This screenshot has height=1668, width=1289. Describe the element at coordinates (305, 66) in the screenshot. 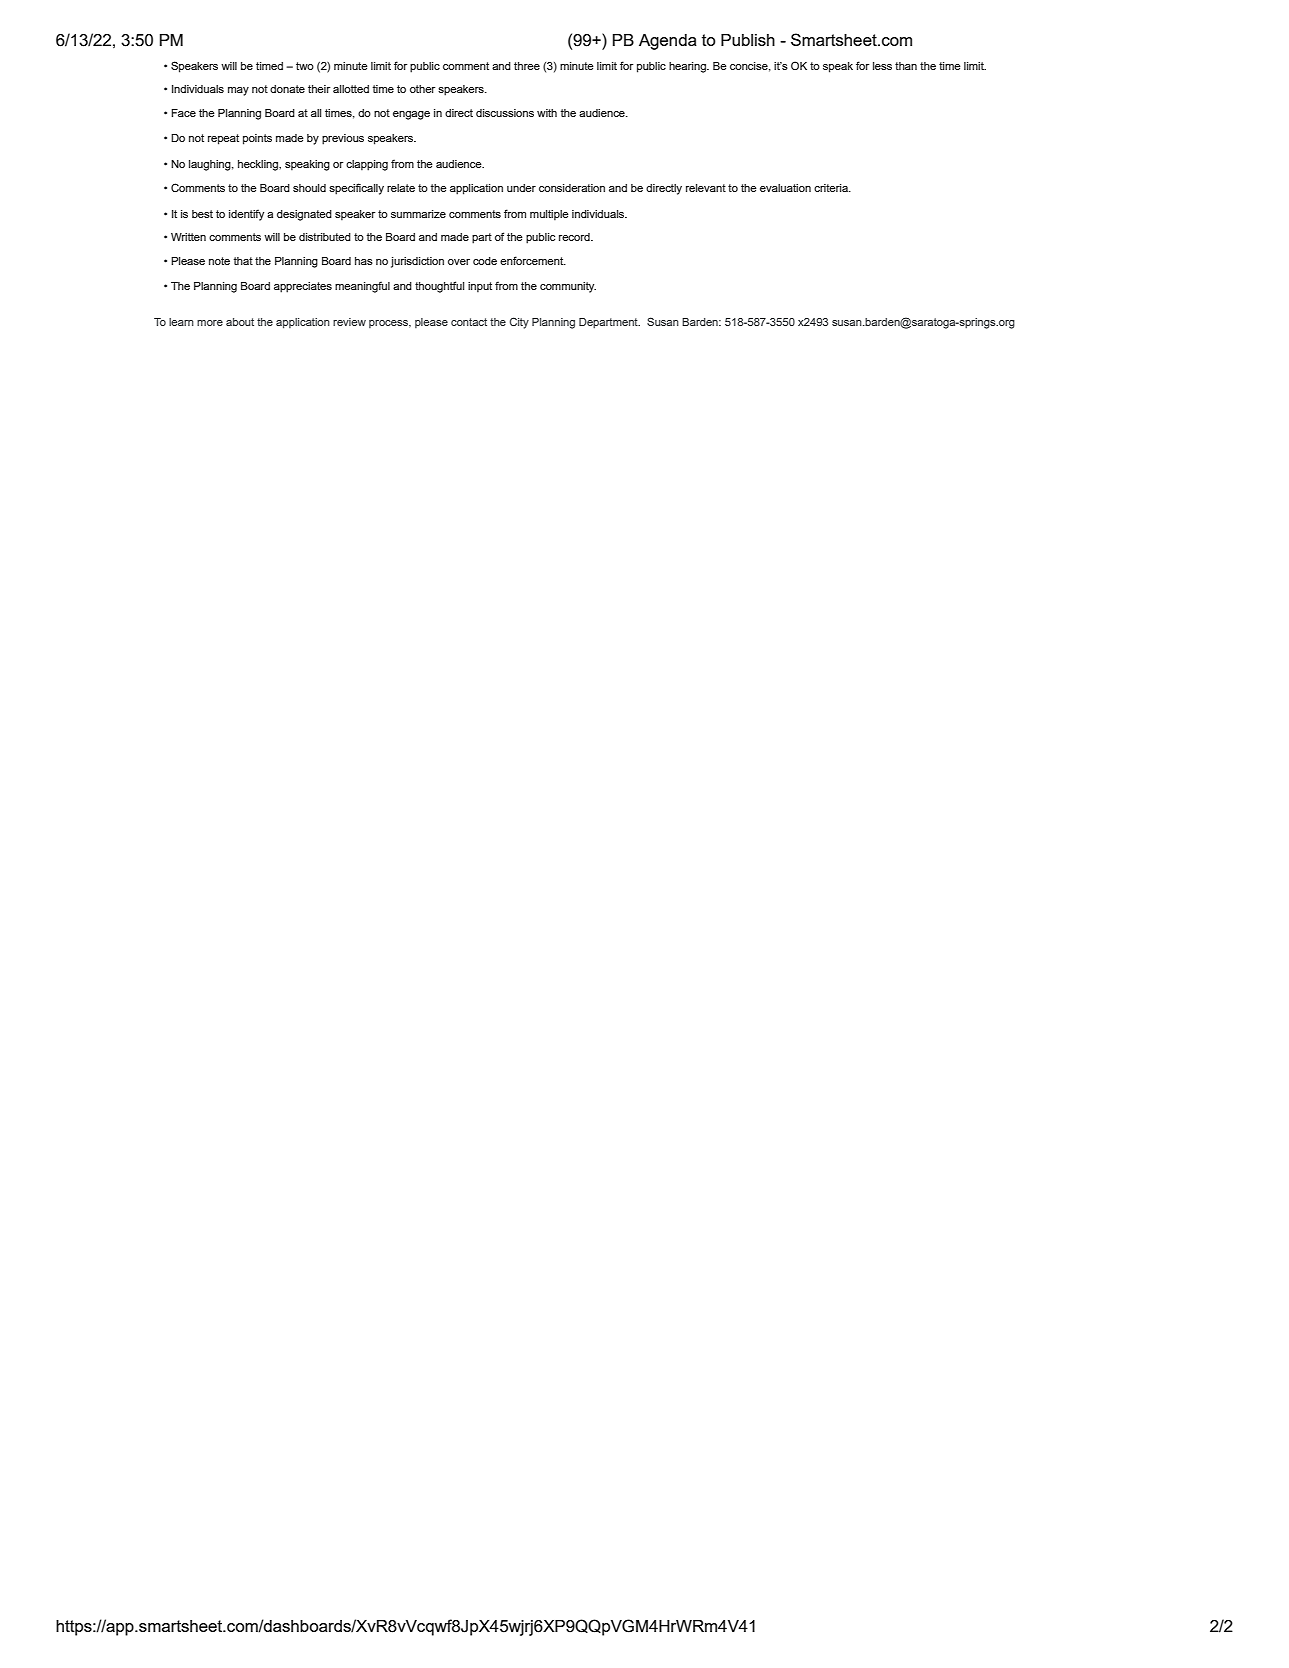

I see `two` at that location.
